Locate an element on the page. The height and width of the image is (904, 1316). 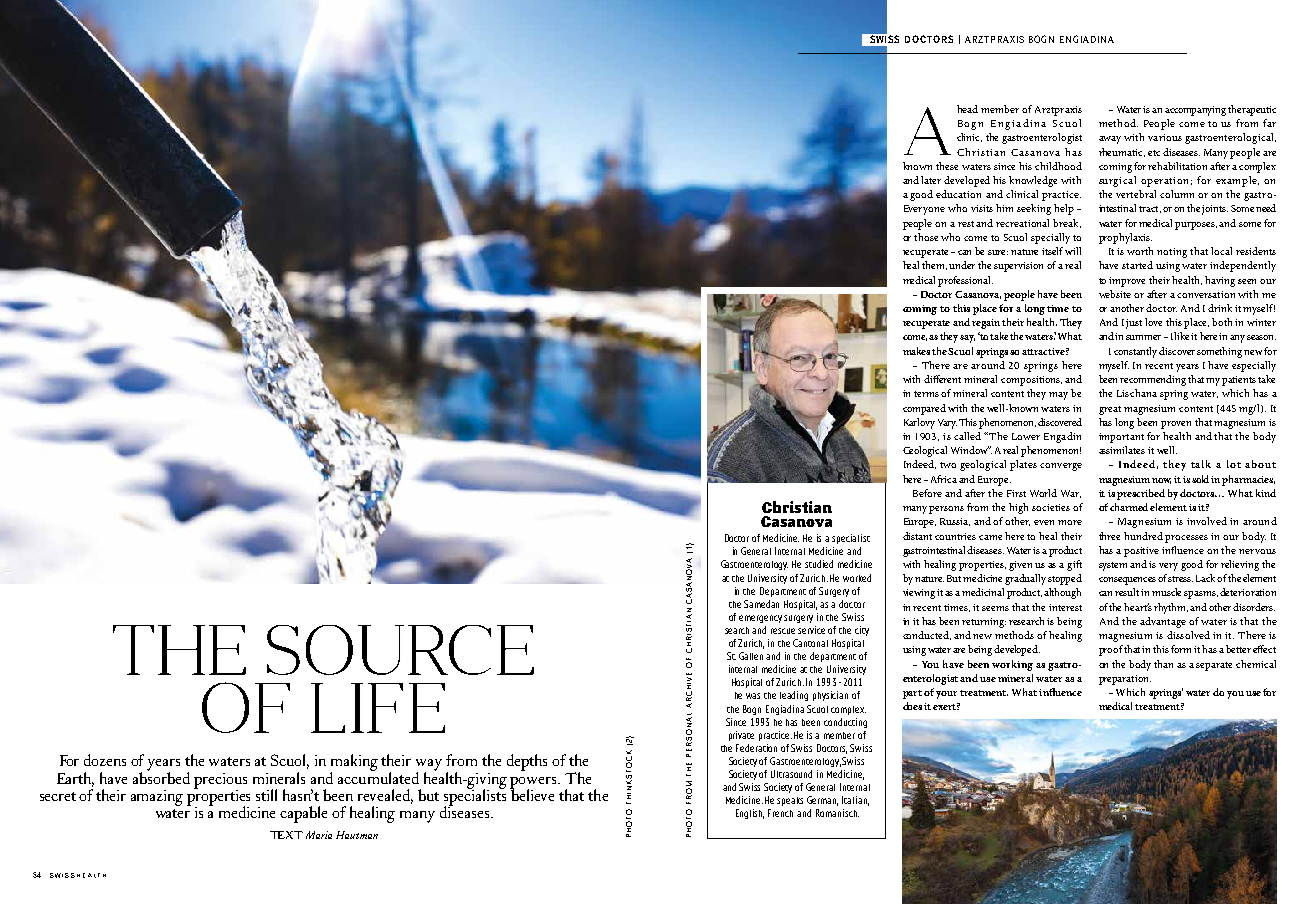
SOURCE is located at coordinates (400, 650).
